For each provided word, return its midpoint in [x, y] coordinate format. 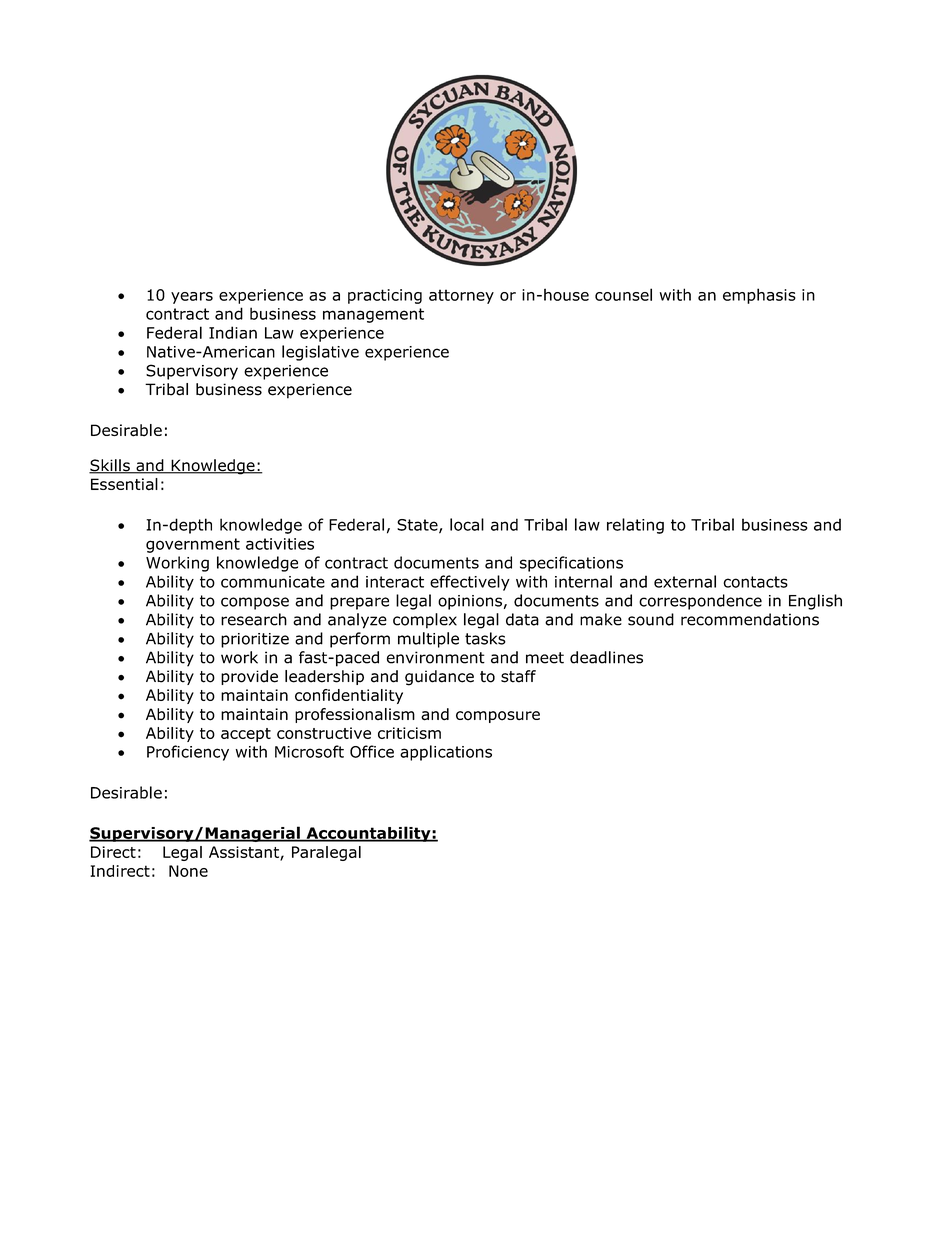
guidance [439, 678]
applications [446, 753]
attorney [461, 296]
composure [498, 717]
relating [635, 526]
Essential [124, 484]
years [192, 298]
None [188, 871]
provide [249, 677]
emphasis [759, 296]
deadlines [606, 657]
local [467, 524]
